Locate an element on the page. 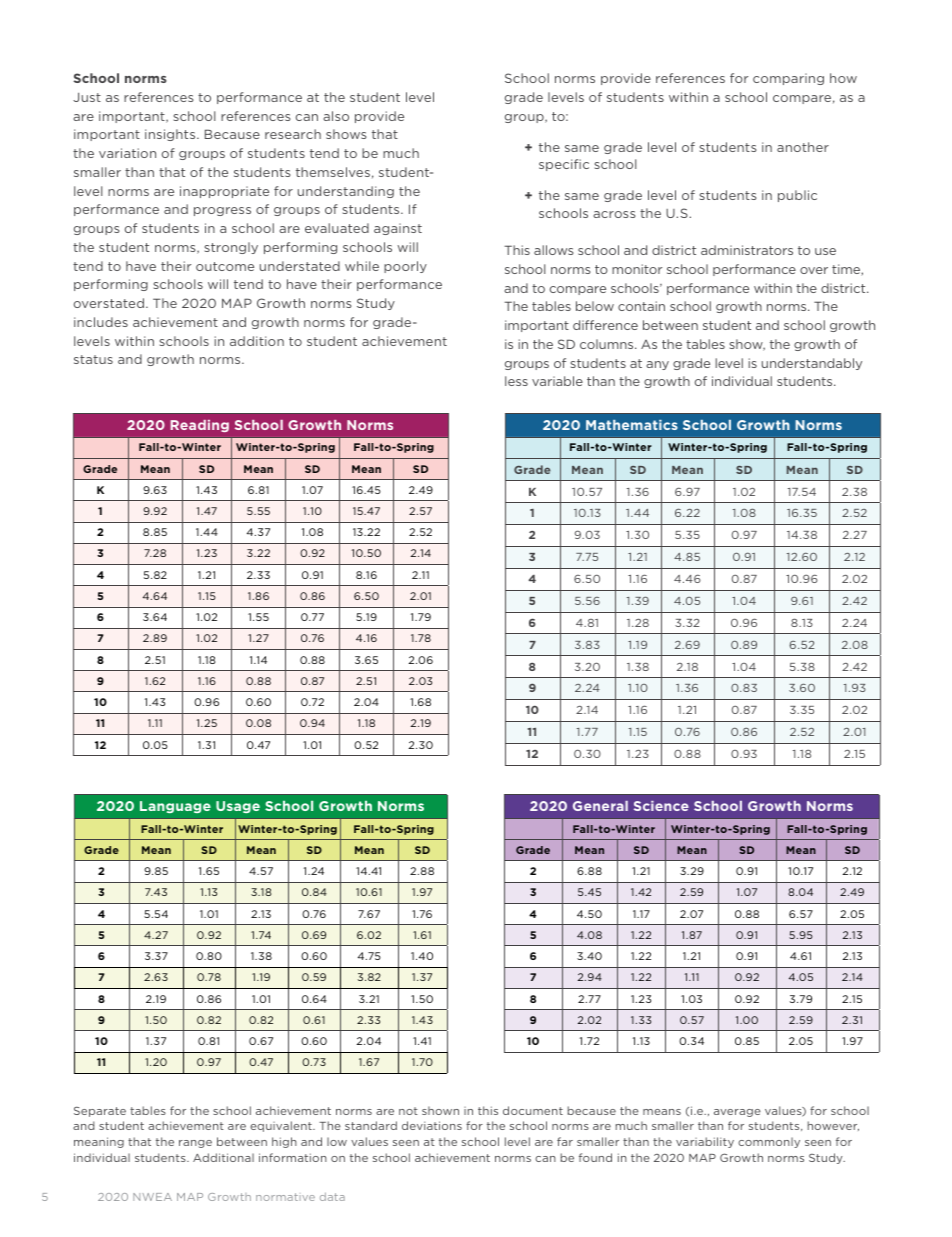 The width and height of the image is (952, 1237). deviations is located at coordinates (432, 1125).
